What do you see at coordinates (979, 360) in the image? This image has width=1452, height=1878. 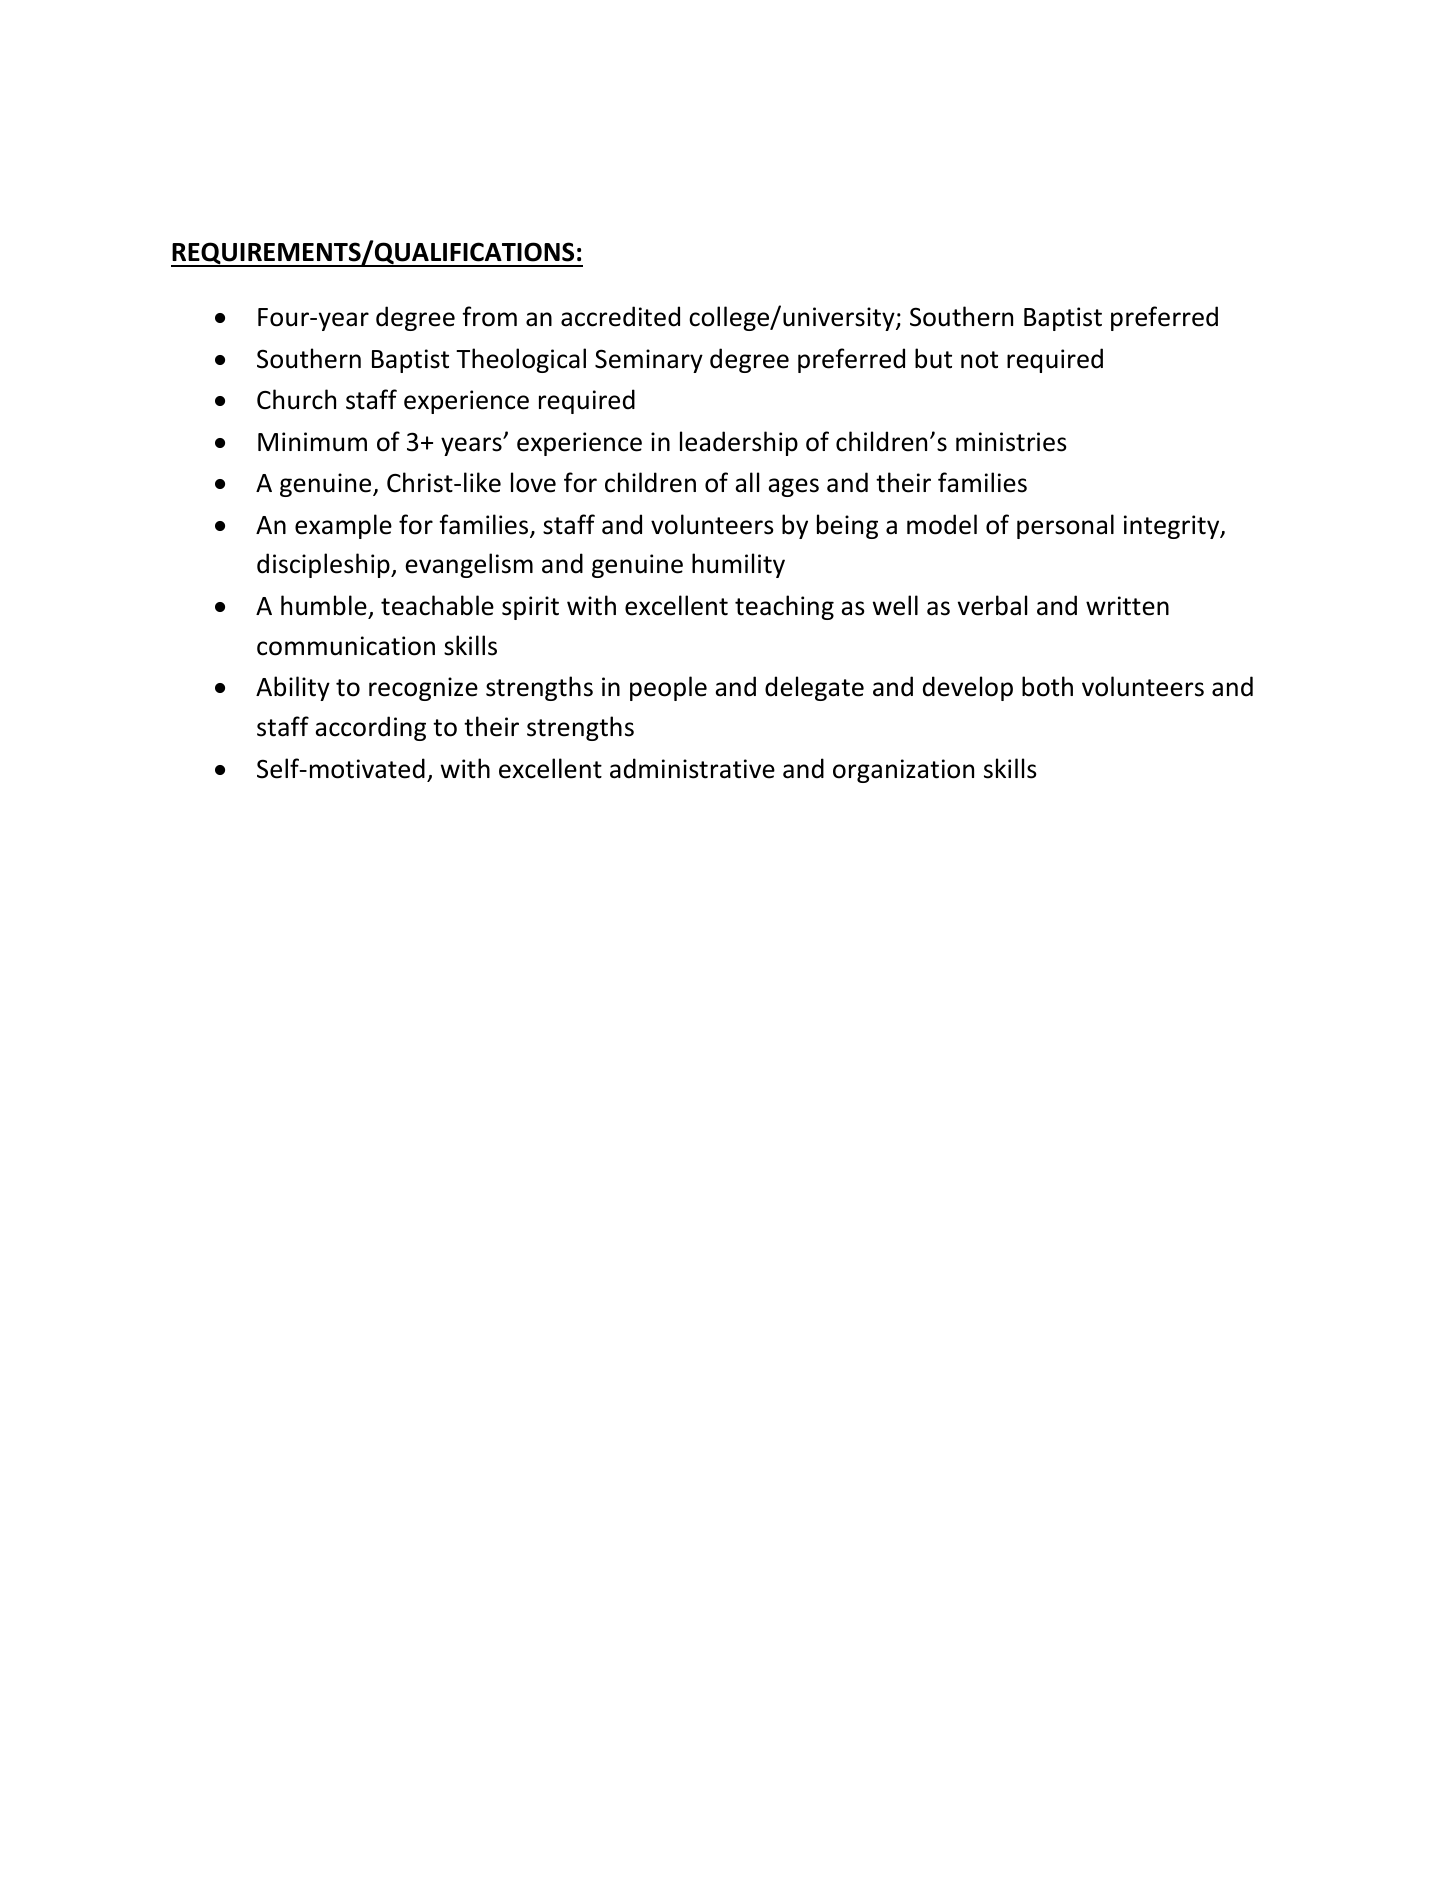 I see `not` at bounding box center [979, 360].
